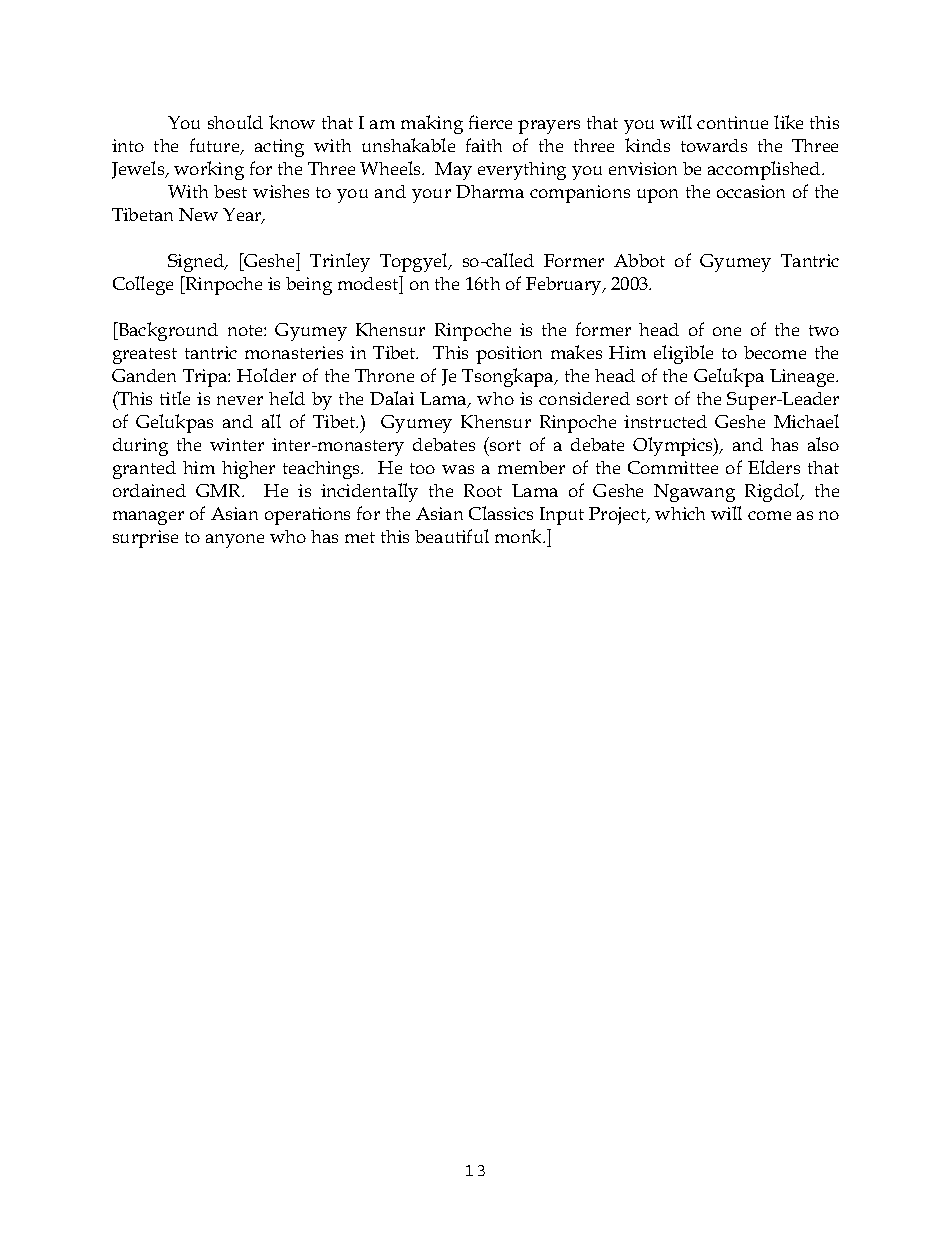 The width and height of the image is (952, 1233). Describe the element at coordinates (246, 330) in the image. I see `note` at that location.
